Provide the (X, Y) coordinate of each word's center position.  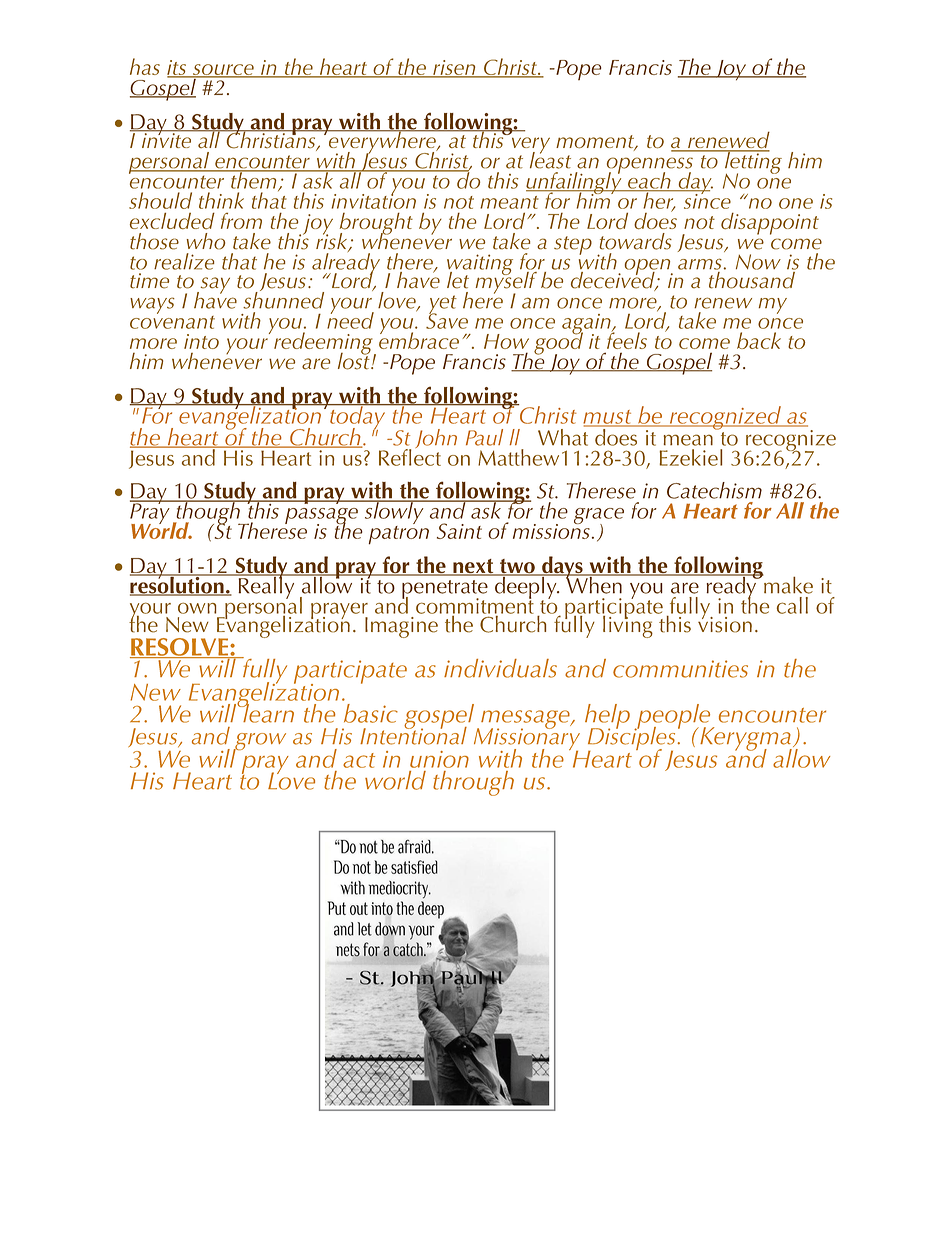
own (197, 608)
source (223, 70)
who (205, 241)
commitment (475, 606)
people (674, 717)
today (358, 418)
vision (725, 623)
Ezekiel (691, 457)
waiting (480, 265)
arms (700, 264)
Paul (484, 437)
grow (259, 743)
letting (752, 163)
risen (454, 68)
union (439, 759)
